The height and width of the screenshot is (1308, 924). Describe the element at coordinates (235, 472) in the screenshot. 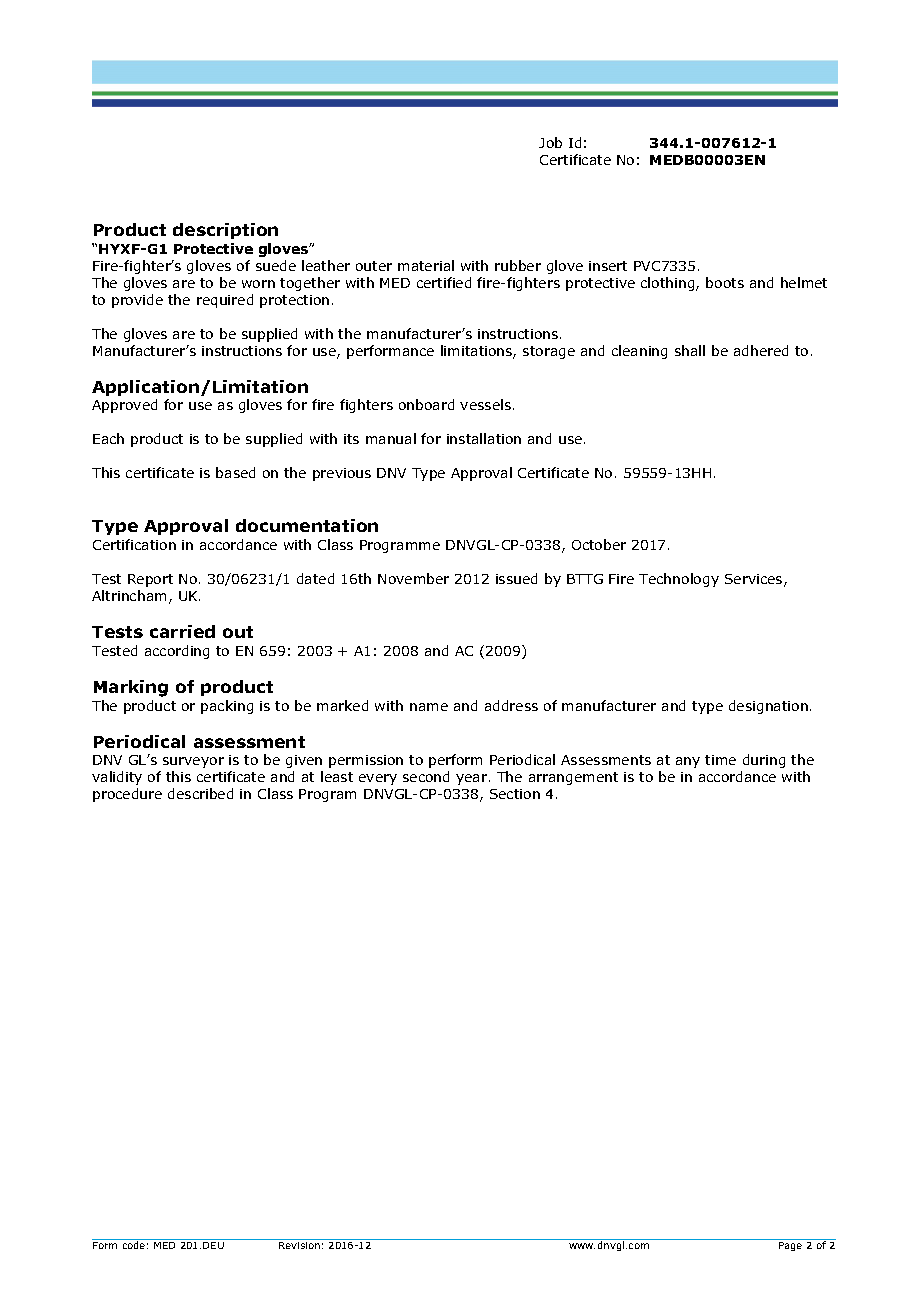

I see `based` at that location.
